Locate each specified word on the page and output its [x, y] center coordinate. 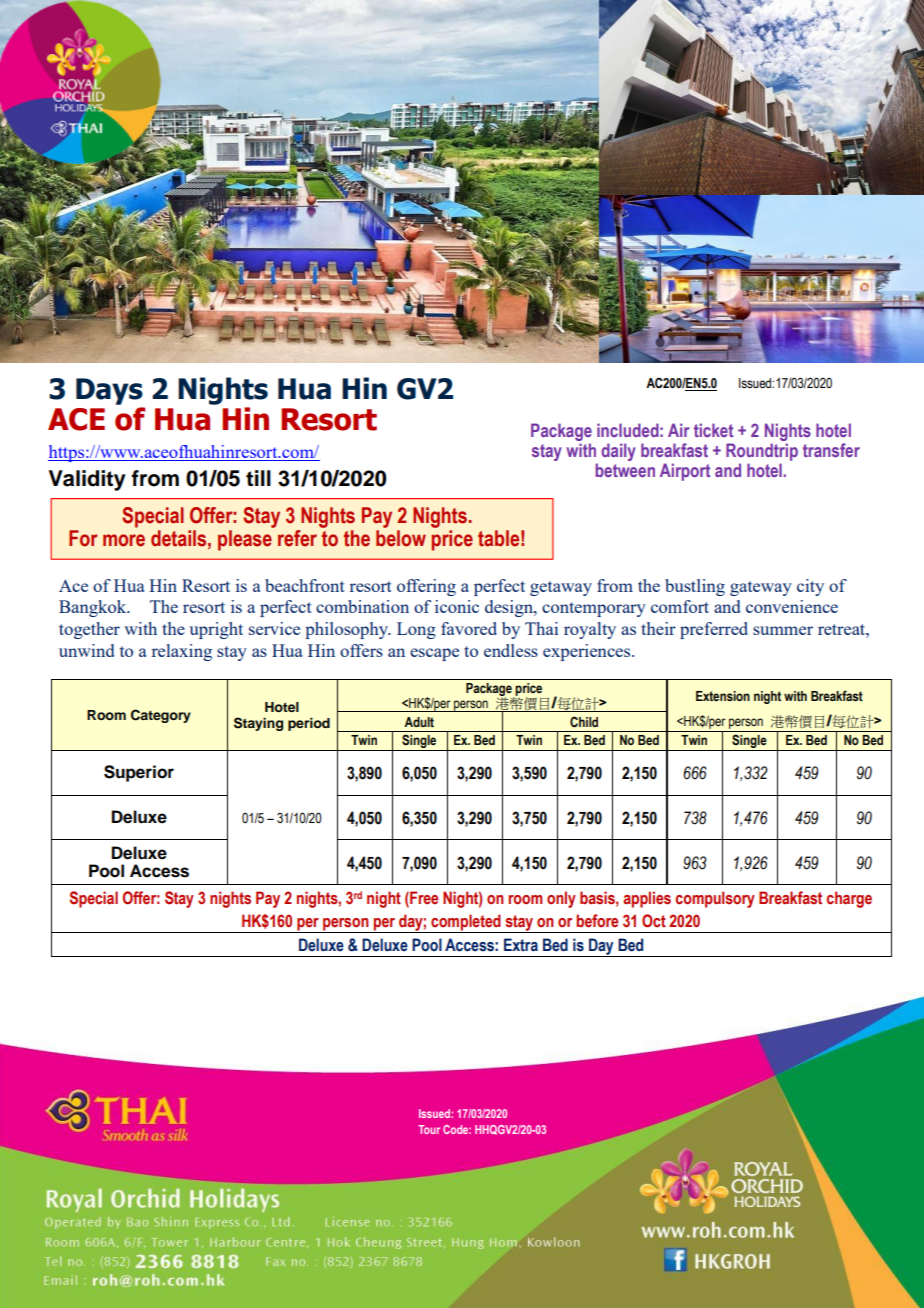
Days [109, 391]
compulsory [715, 899]
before [597, 921]
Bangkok [94, 608]
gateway [761, 588]
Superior [139, 773]
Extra [521, 945]
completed [466, 923]
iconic [457, 606]
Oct [654, 921]
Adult [419, 722]
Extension [723, 696]
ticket [713, 430]
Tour [429, 1129]
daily [618, 452]
